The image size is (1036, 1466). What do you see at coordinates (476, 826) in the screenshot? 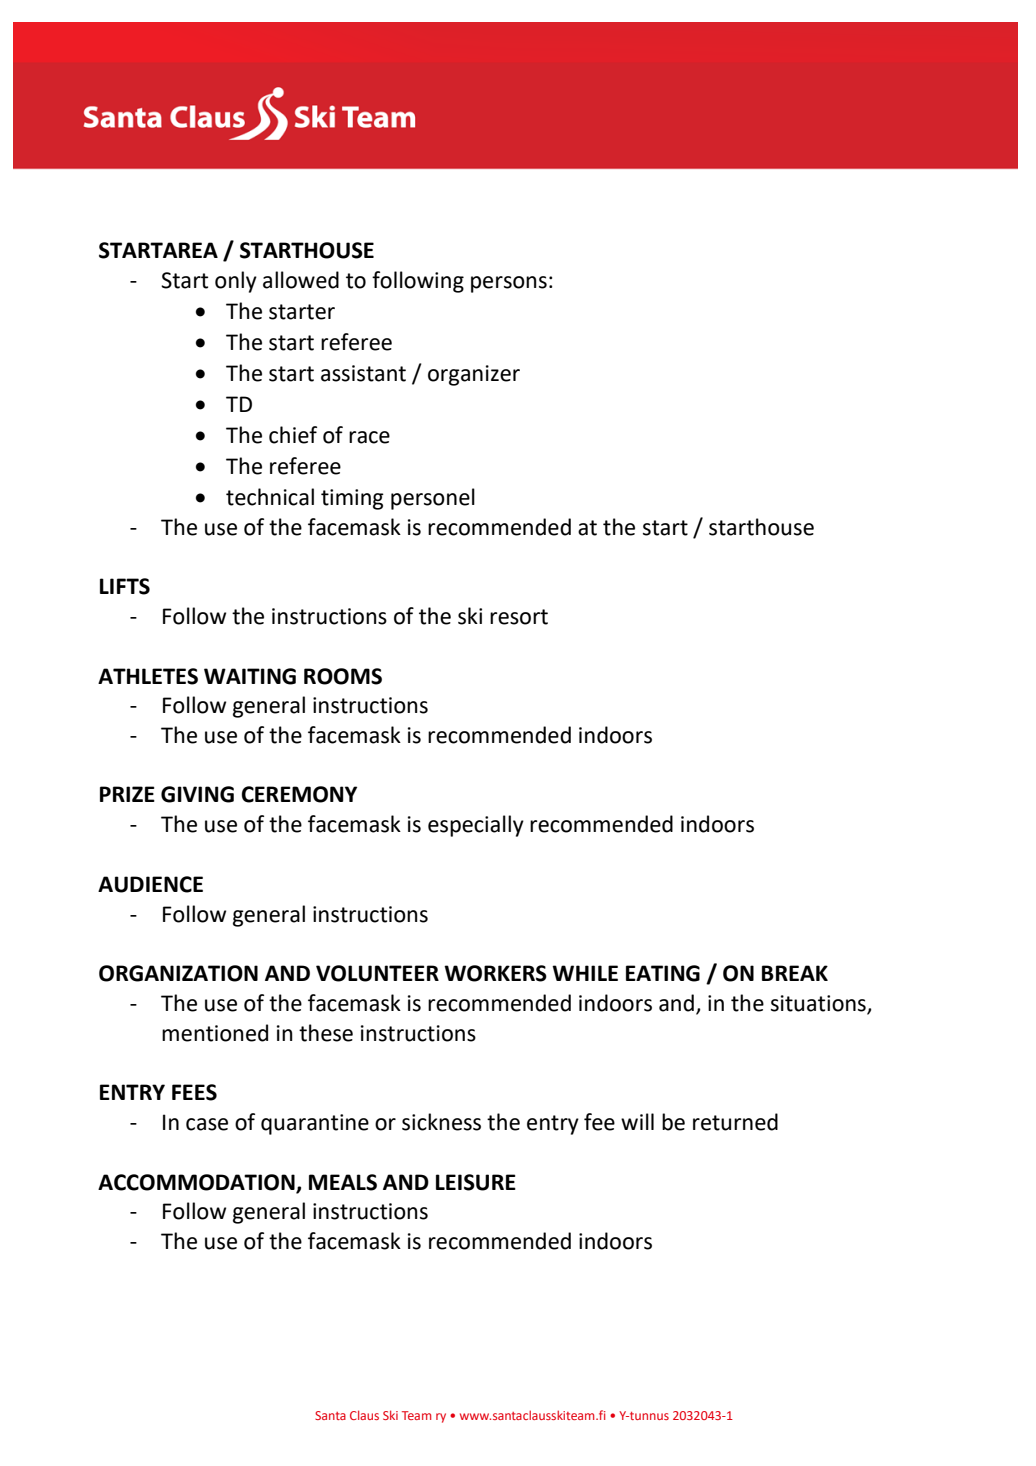
I see `especially` at bounding box center [476, 826].
